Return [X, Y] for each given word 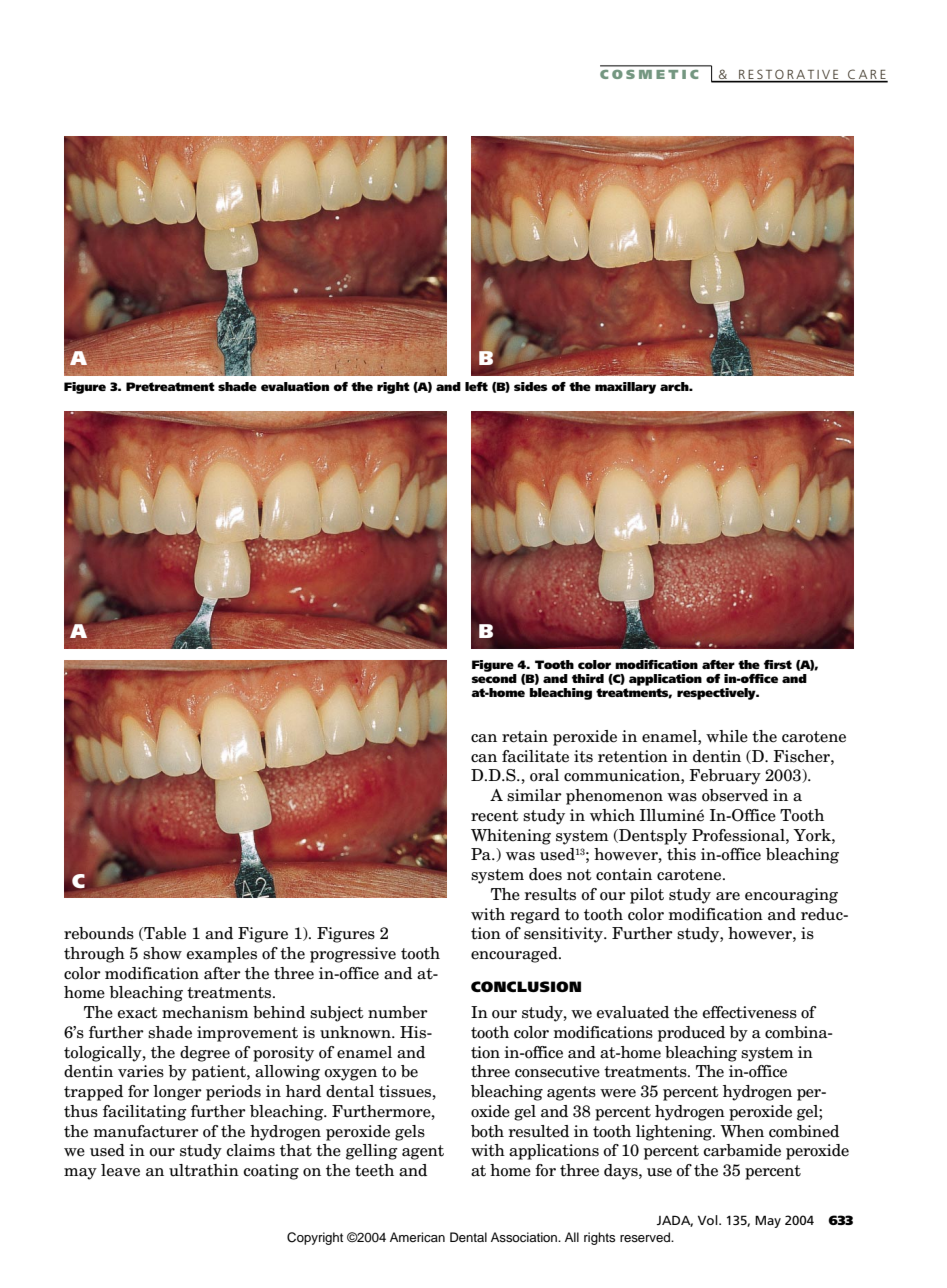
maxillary [625, 388]
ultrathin [204, 1170]
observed [735, 795]
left [476, 386]
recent [495, 816]
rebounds [99, 933]
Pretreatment [170, 386]
